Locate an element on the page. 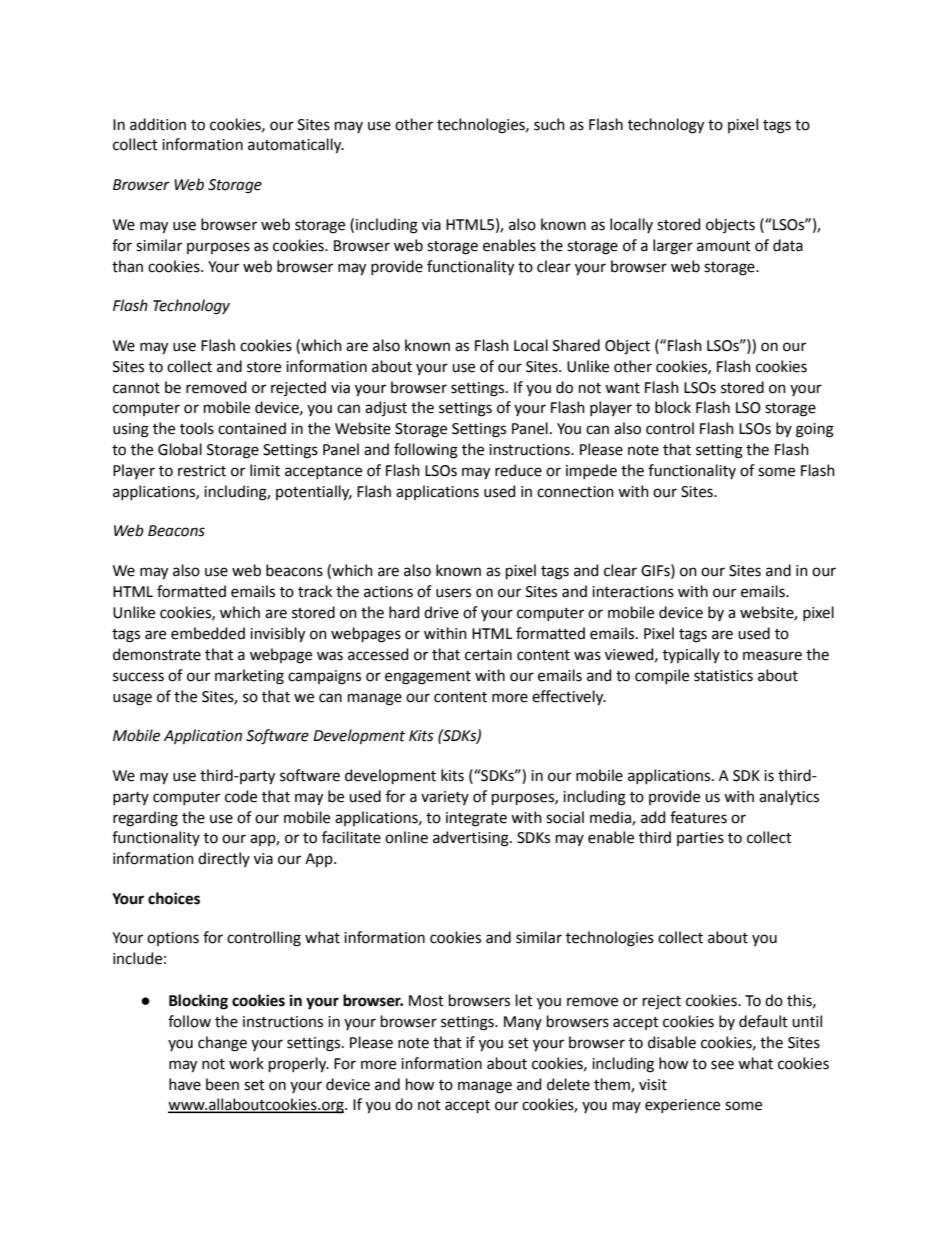  restrict is located at coordinates (202, 471).
